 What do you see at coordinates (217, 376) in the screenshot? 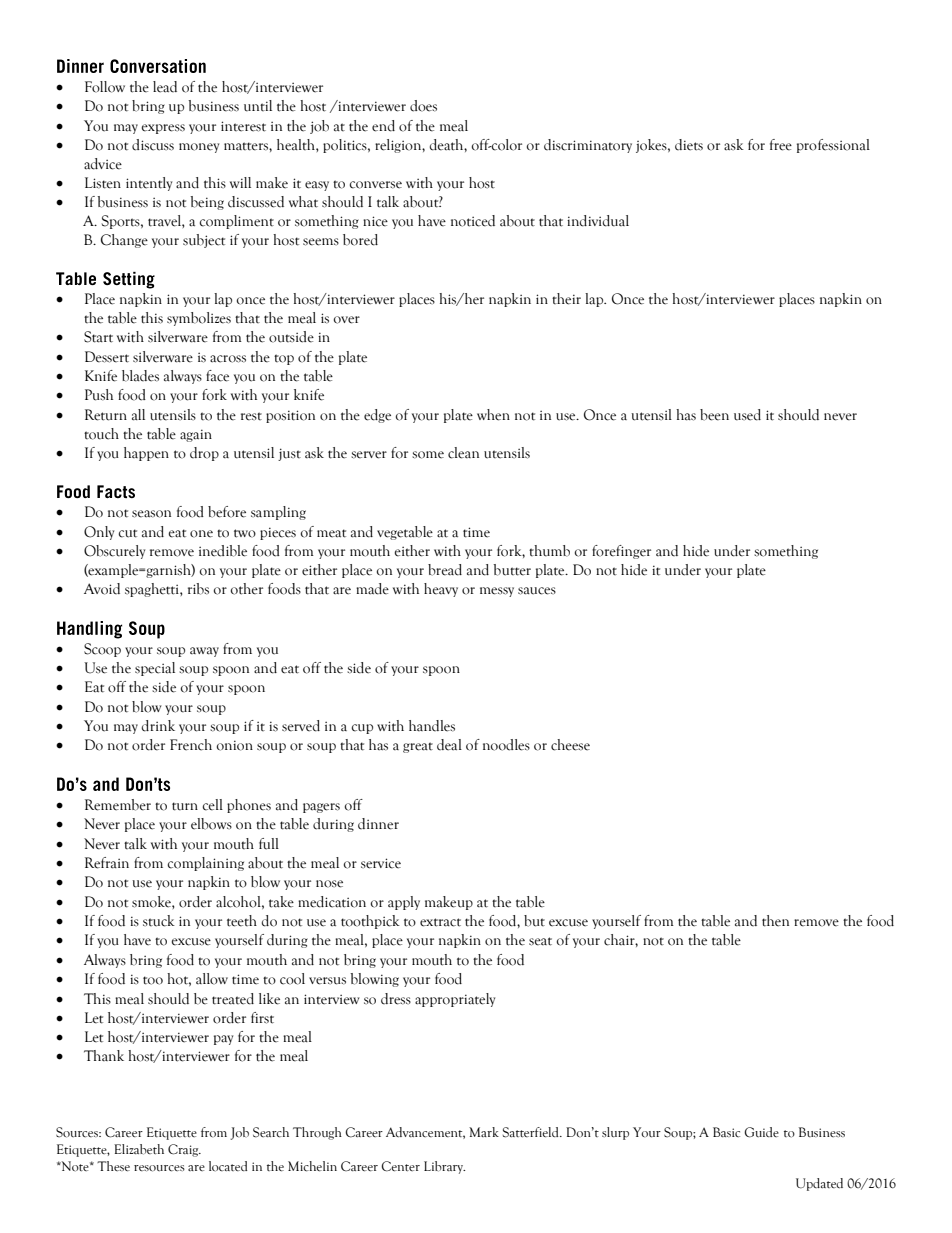
I see `face` at bounding box center [217, 376].
